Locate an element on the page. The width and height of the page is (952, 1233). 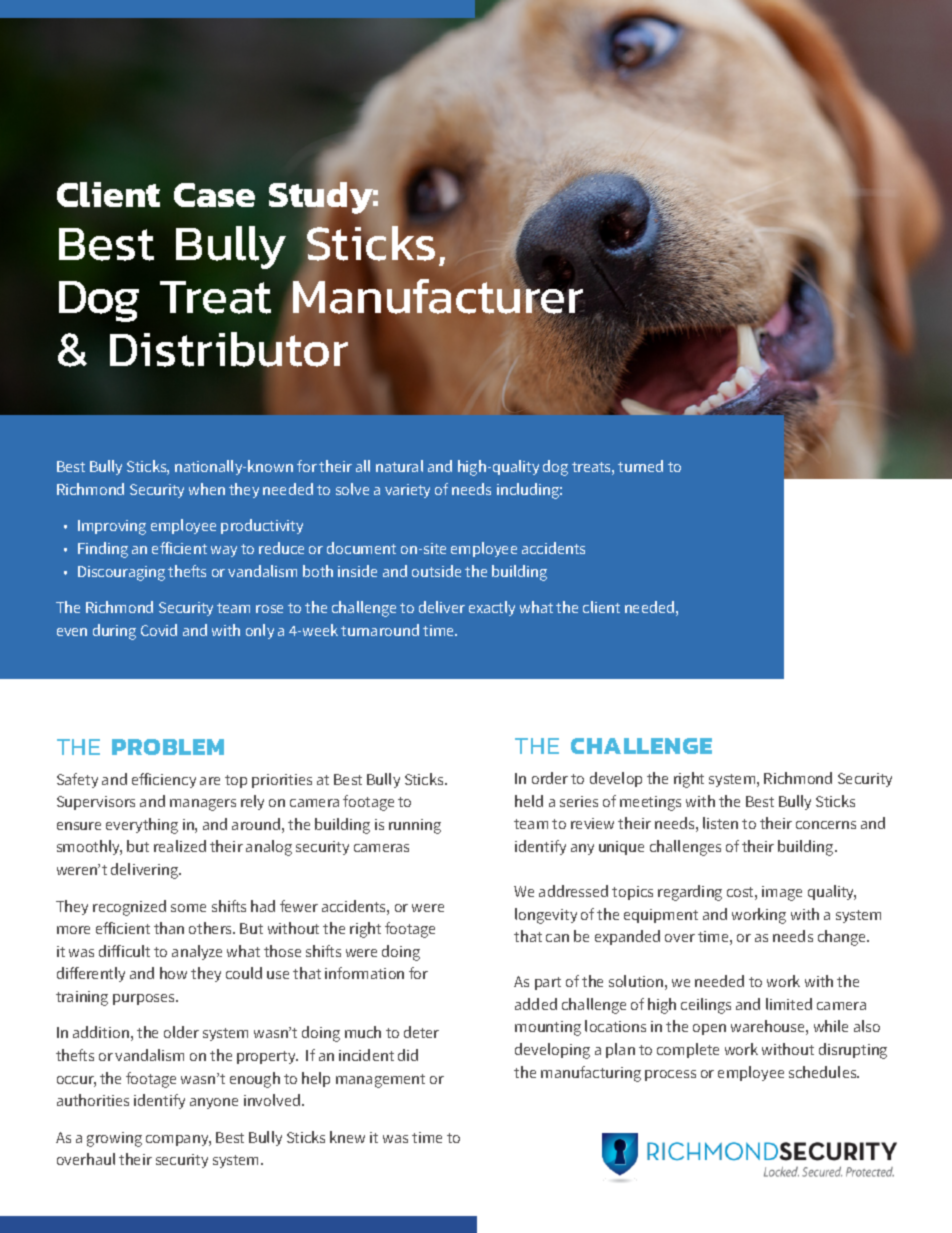
natural is located at coordinates (399, 466).
